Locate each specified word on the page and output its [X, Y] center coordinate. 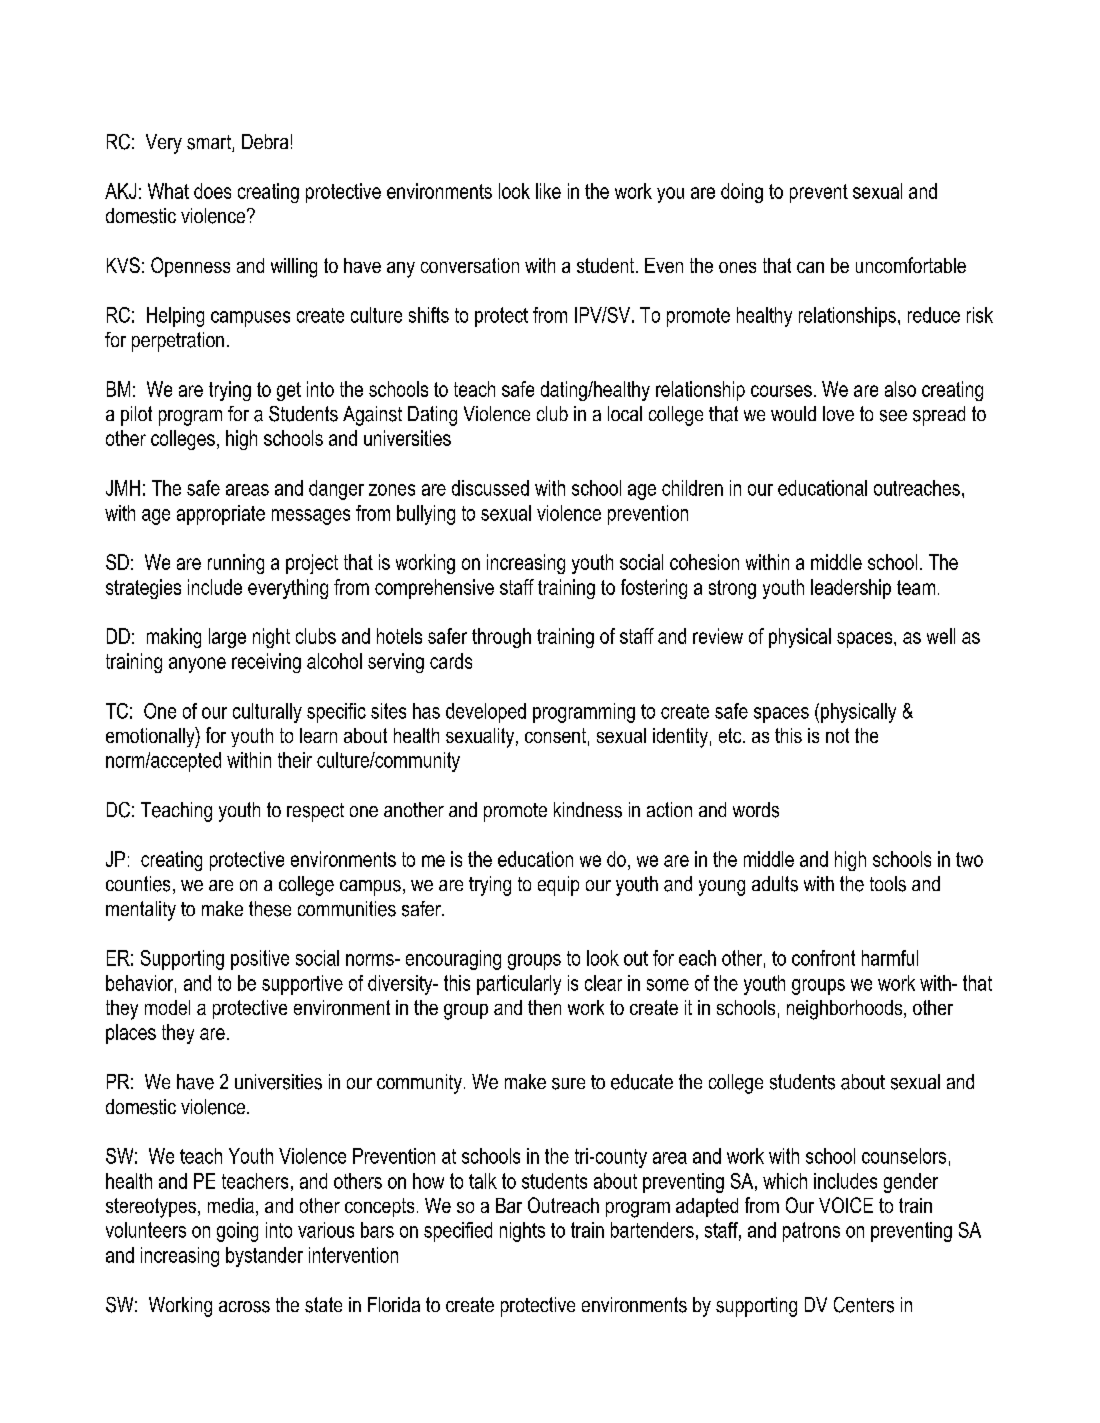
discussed [490, 488]
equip [558, 886]
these [270, 909]
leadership [851, 589]
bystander [264, 1257]
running [236, 564]
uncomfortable [911, 265]
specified [458, 1232]
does [212, 191]
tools [888, 884]
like [548, 191]
